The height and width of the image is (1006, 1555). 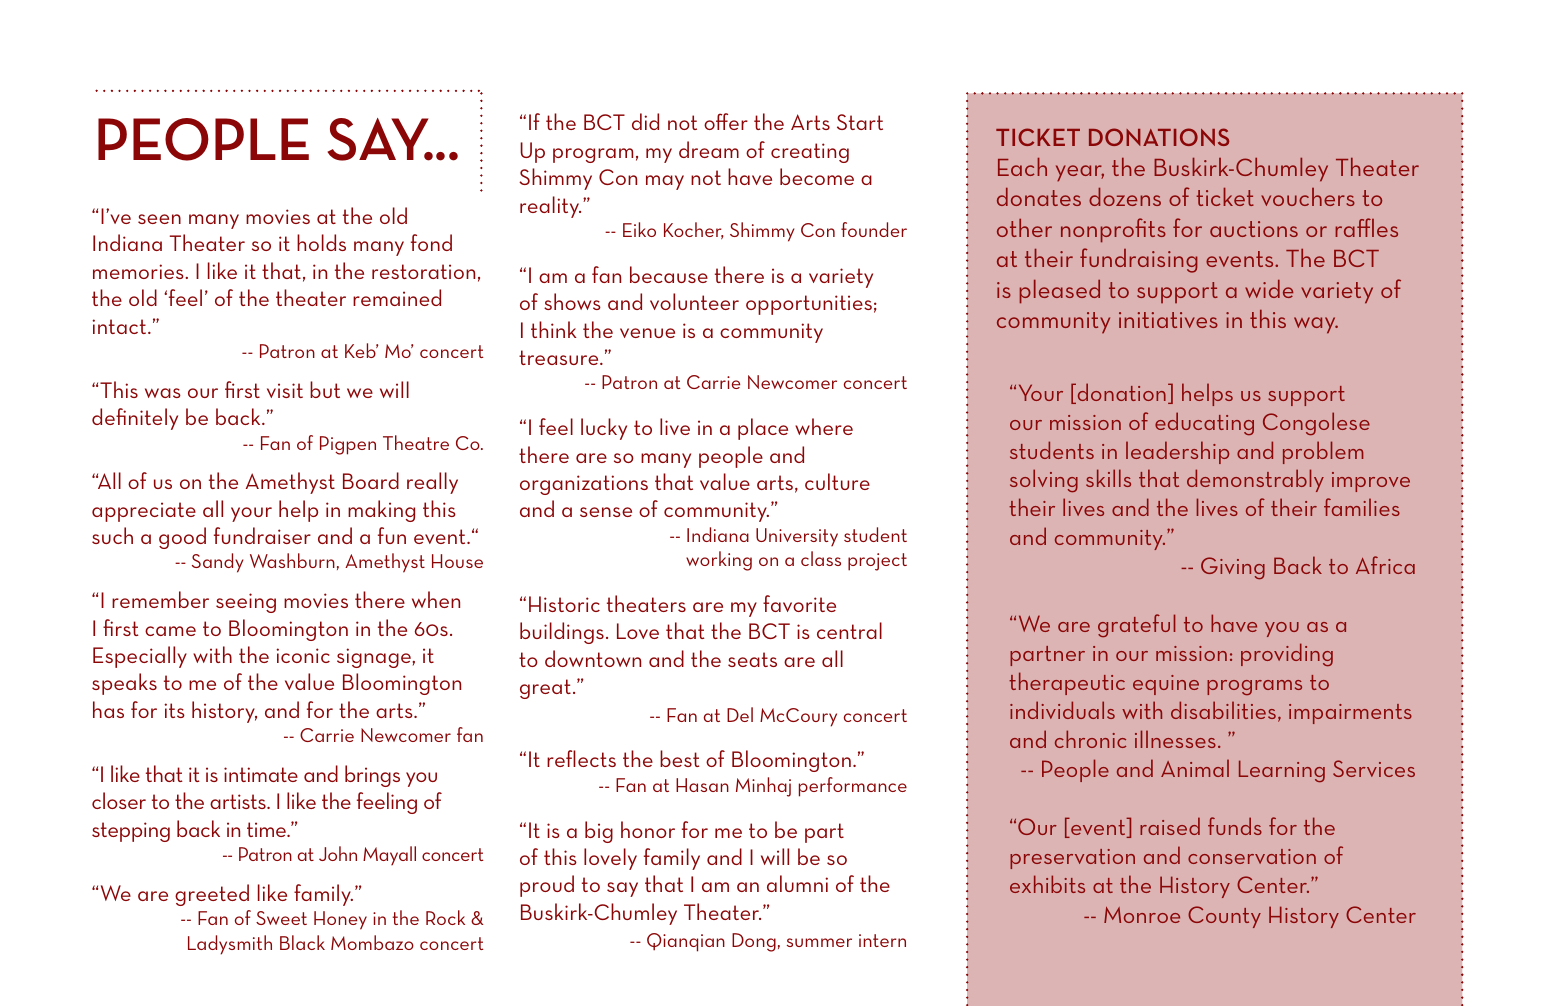 I want to click on University, so click(x=797, y=537).
